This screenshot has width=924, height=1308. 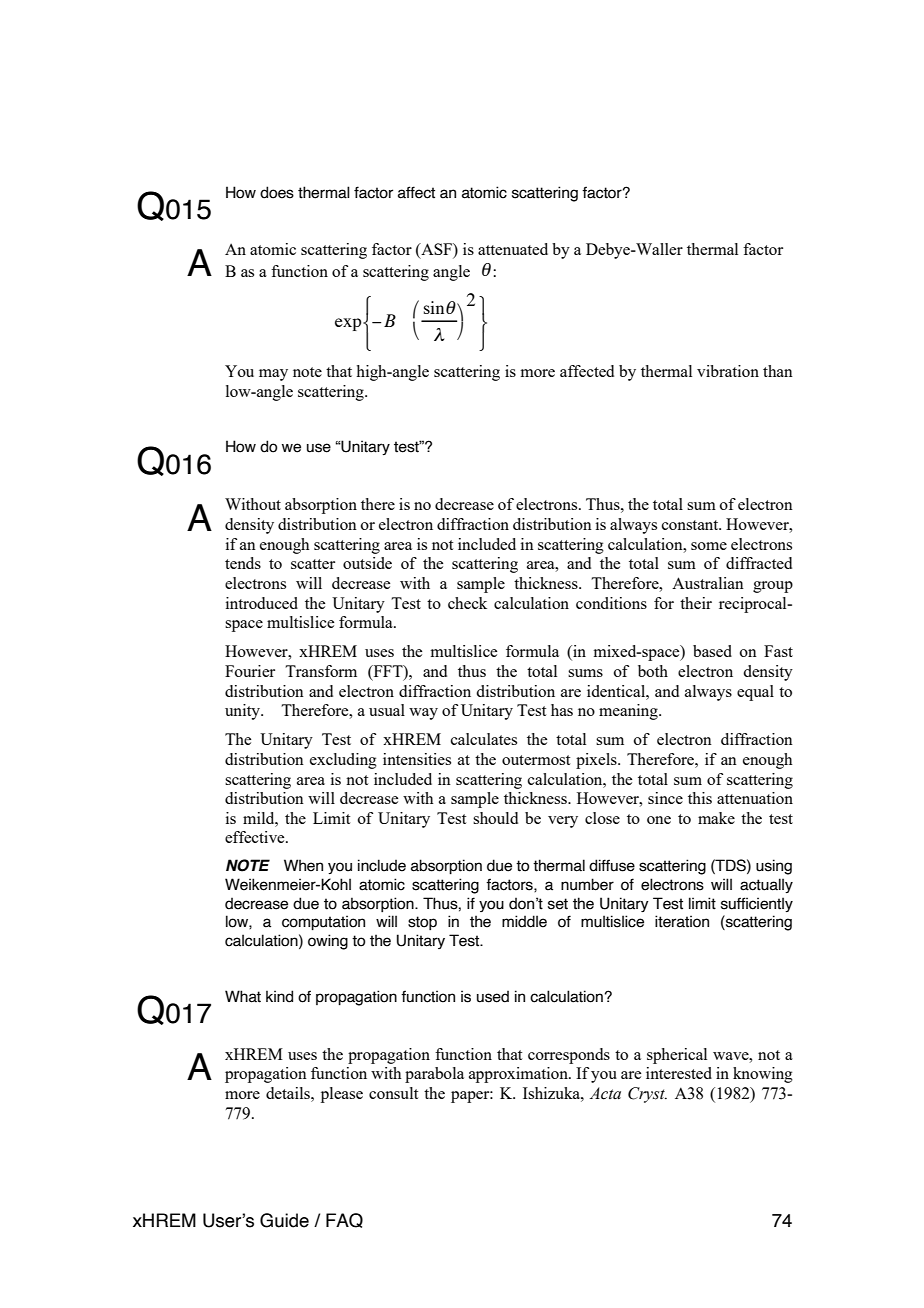 I want to click on approximation, so click(x=519, y=1075).
